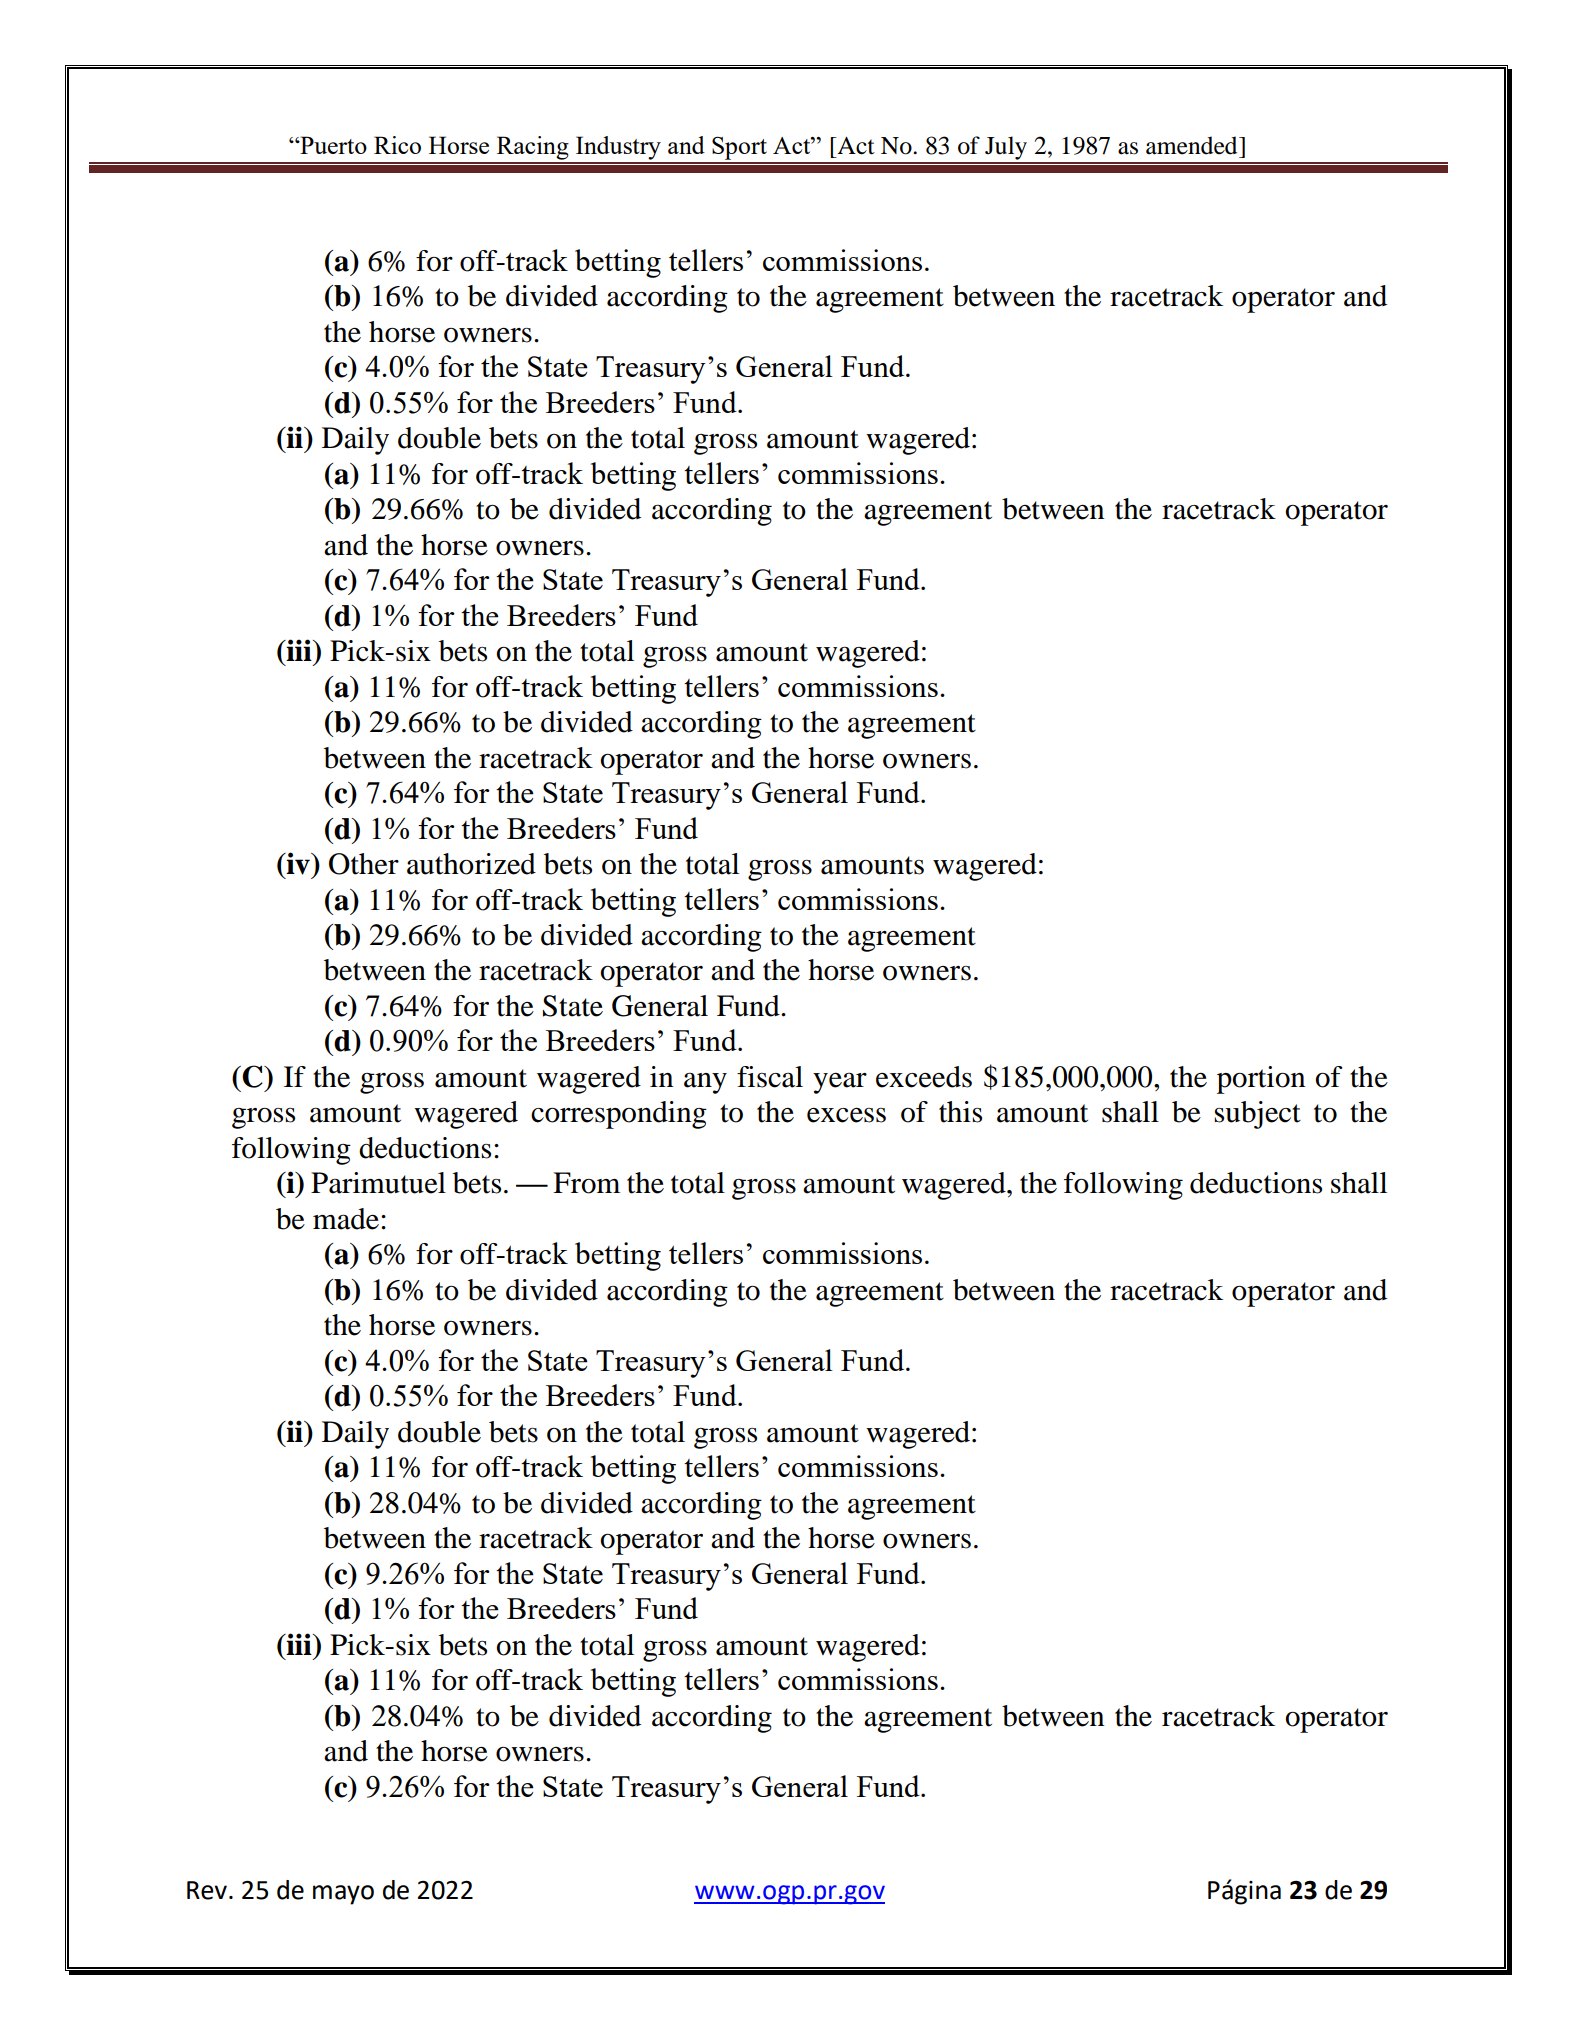 This screenshot has width=1573, height=2036. What do you see at coordinates (960, 1112) in the screenshot?
I see `this` at bounding box center [960, 1112].
